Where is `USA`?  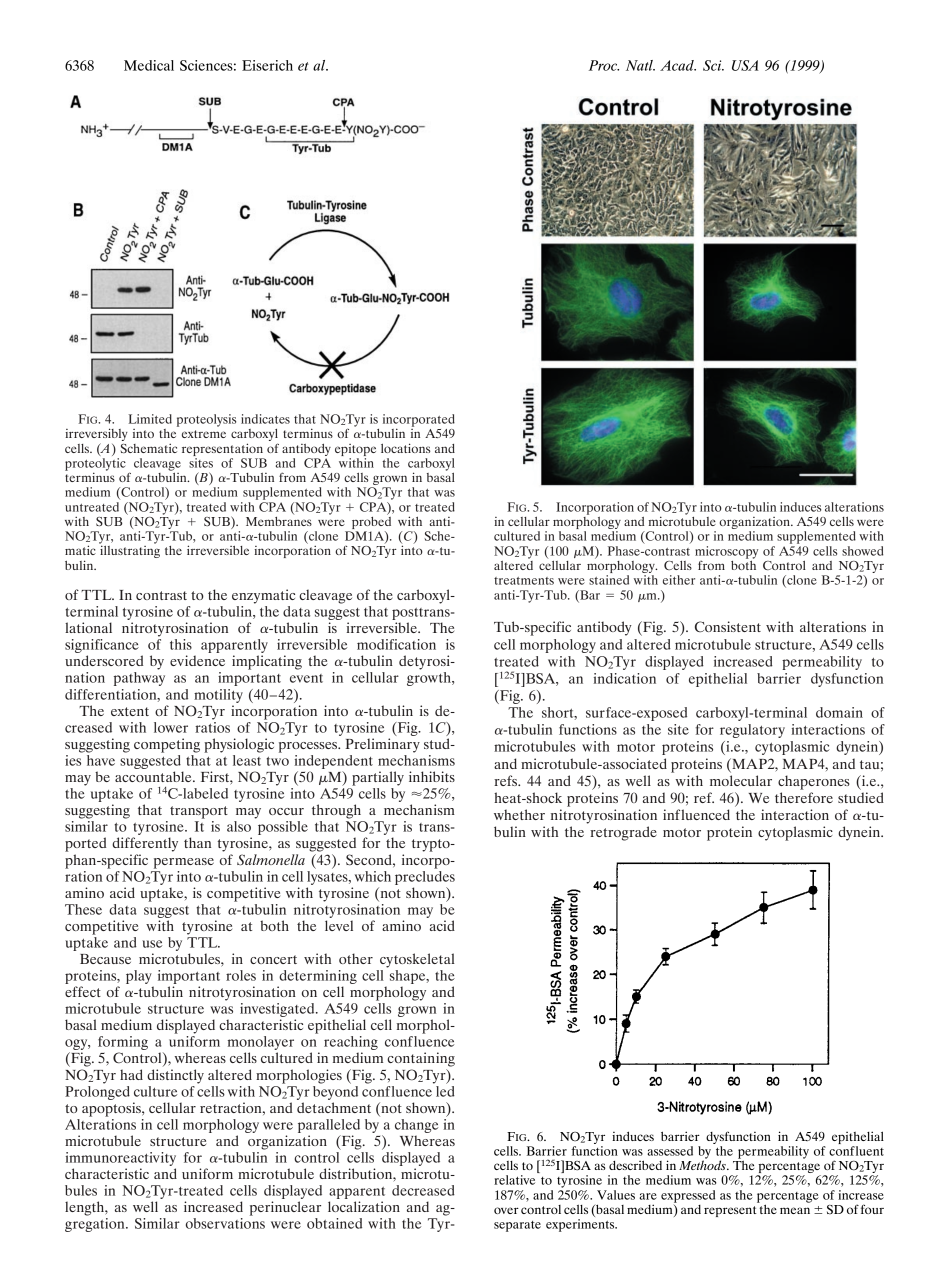
USA is located at coordinates (745, 65).
